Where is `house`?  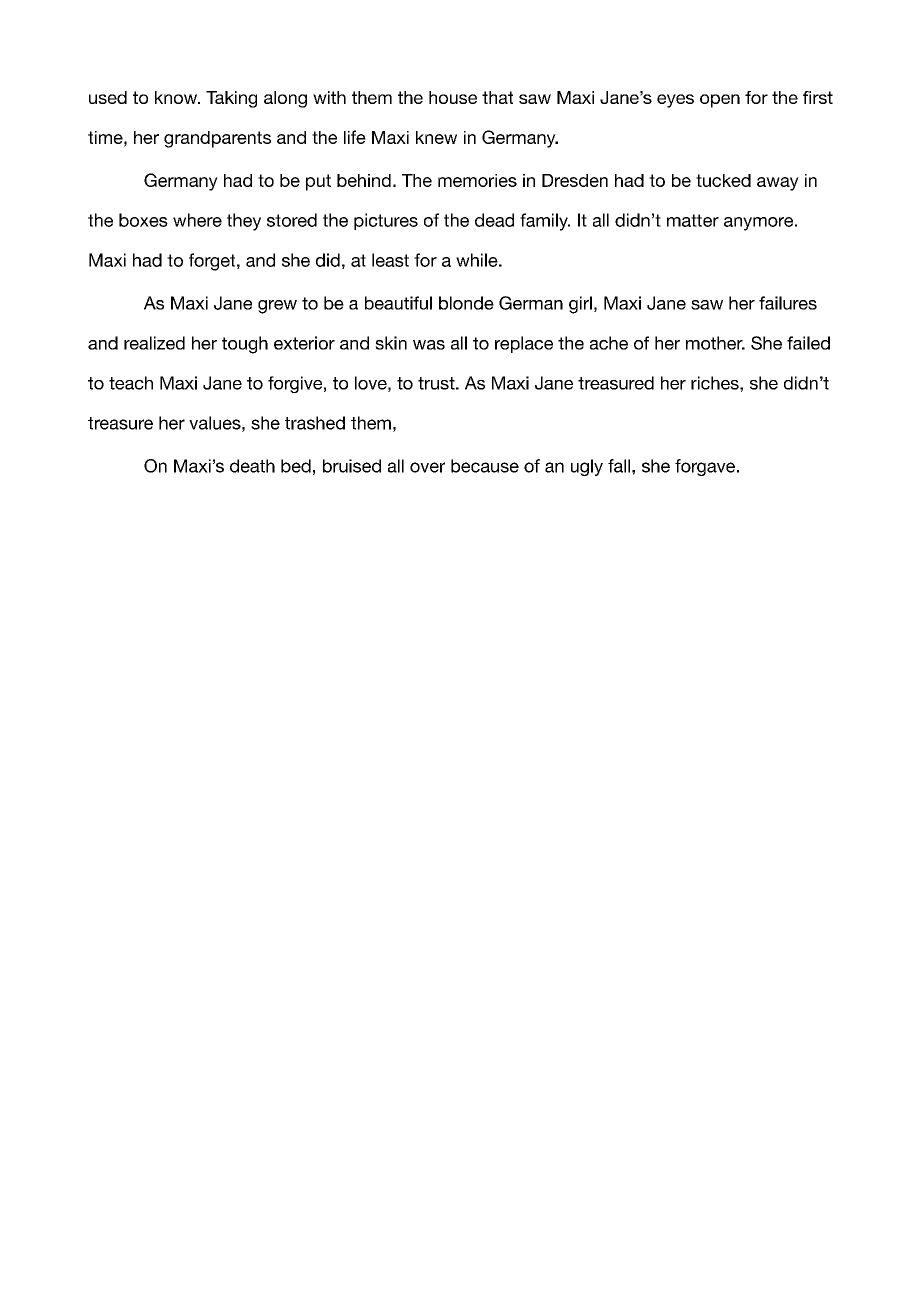 house is located at coordinates (453, 97).
